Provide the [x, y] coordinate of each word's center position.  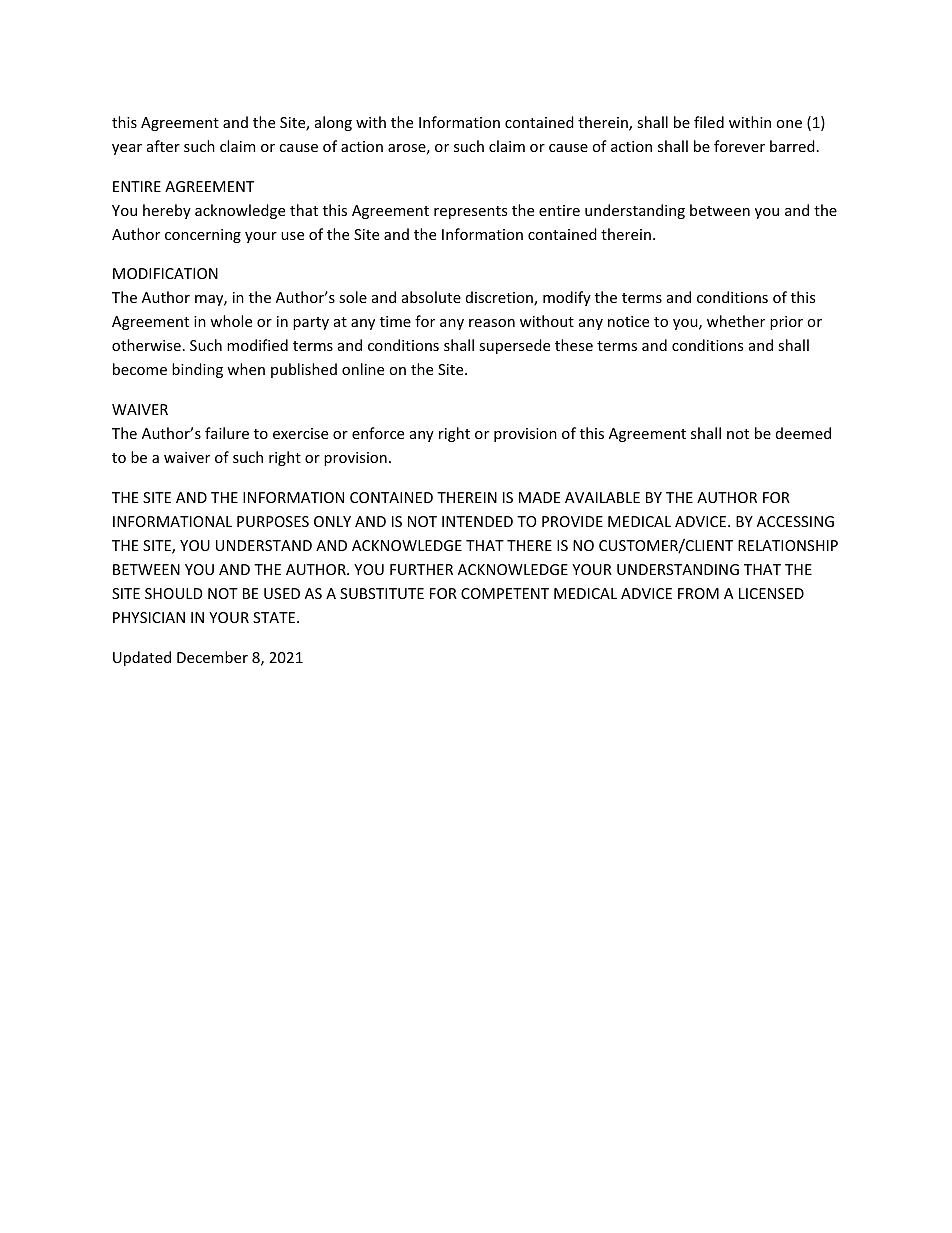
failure [227, 433]
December [212, 657]
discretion [500, 298]
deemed [803, 433]
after [163, 146]
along [333, 123]
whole [231, 321]
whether [736, 321]
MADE [539, 497]
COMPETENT [505, 593]
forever [739, 146]
